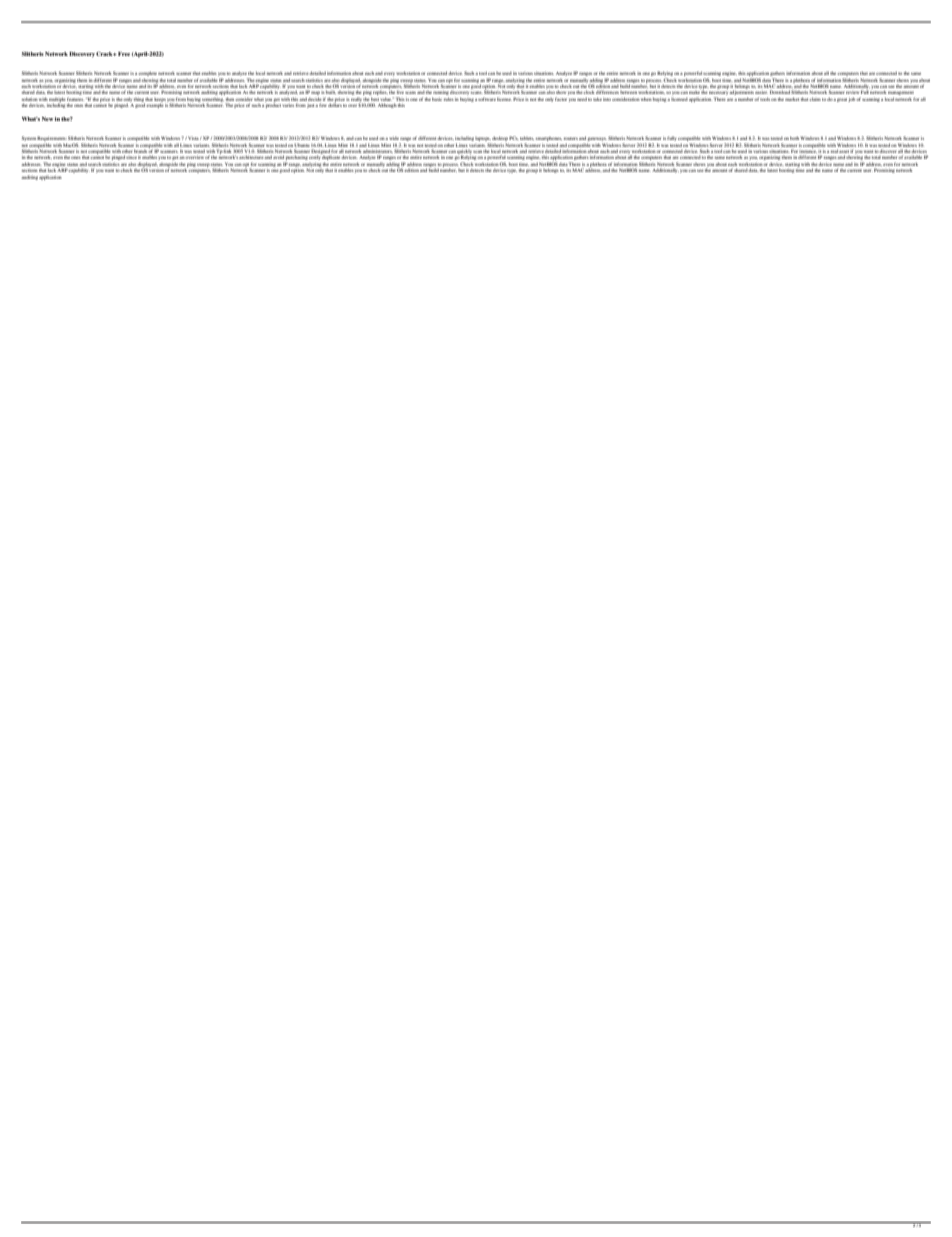 Image resolution: width=952 pixels, height=1237 pixels. I want to click on both, so click(794, 138).
